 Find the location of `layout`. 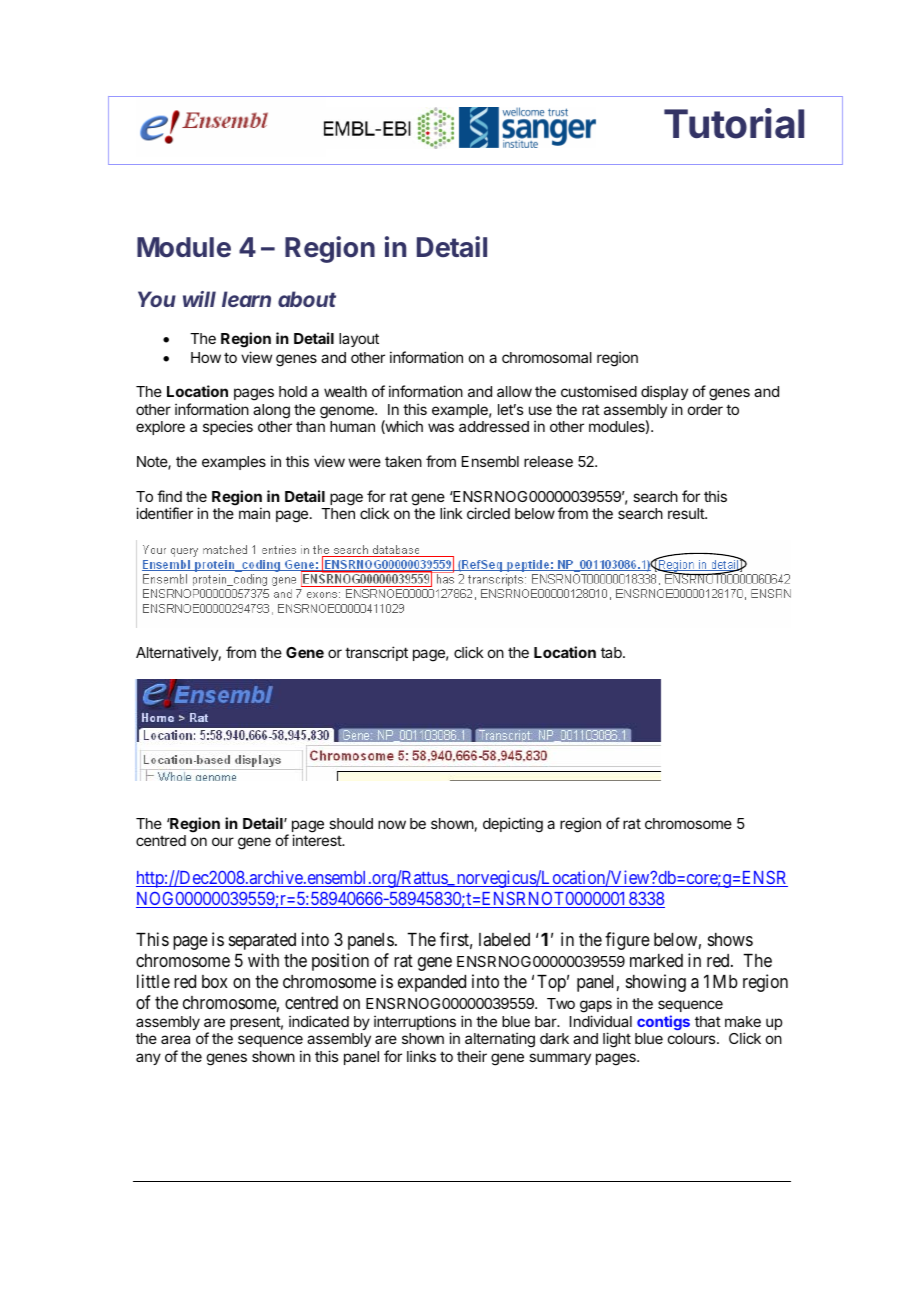

layout is located at coordinates (359, 340).
